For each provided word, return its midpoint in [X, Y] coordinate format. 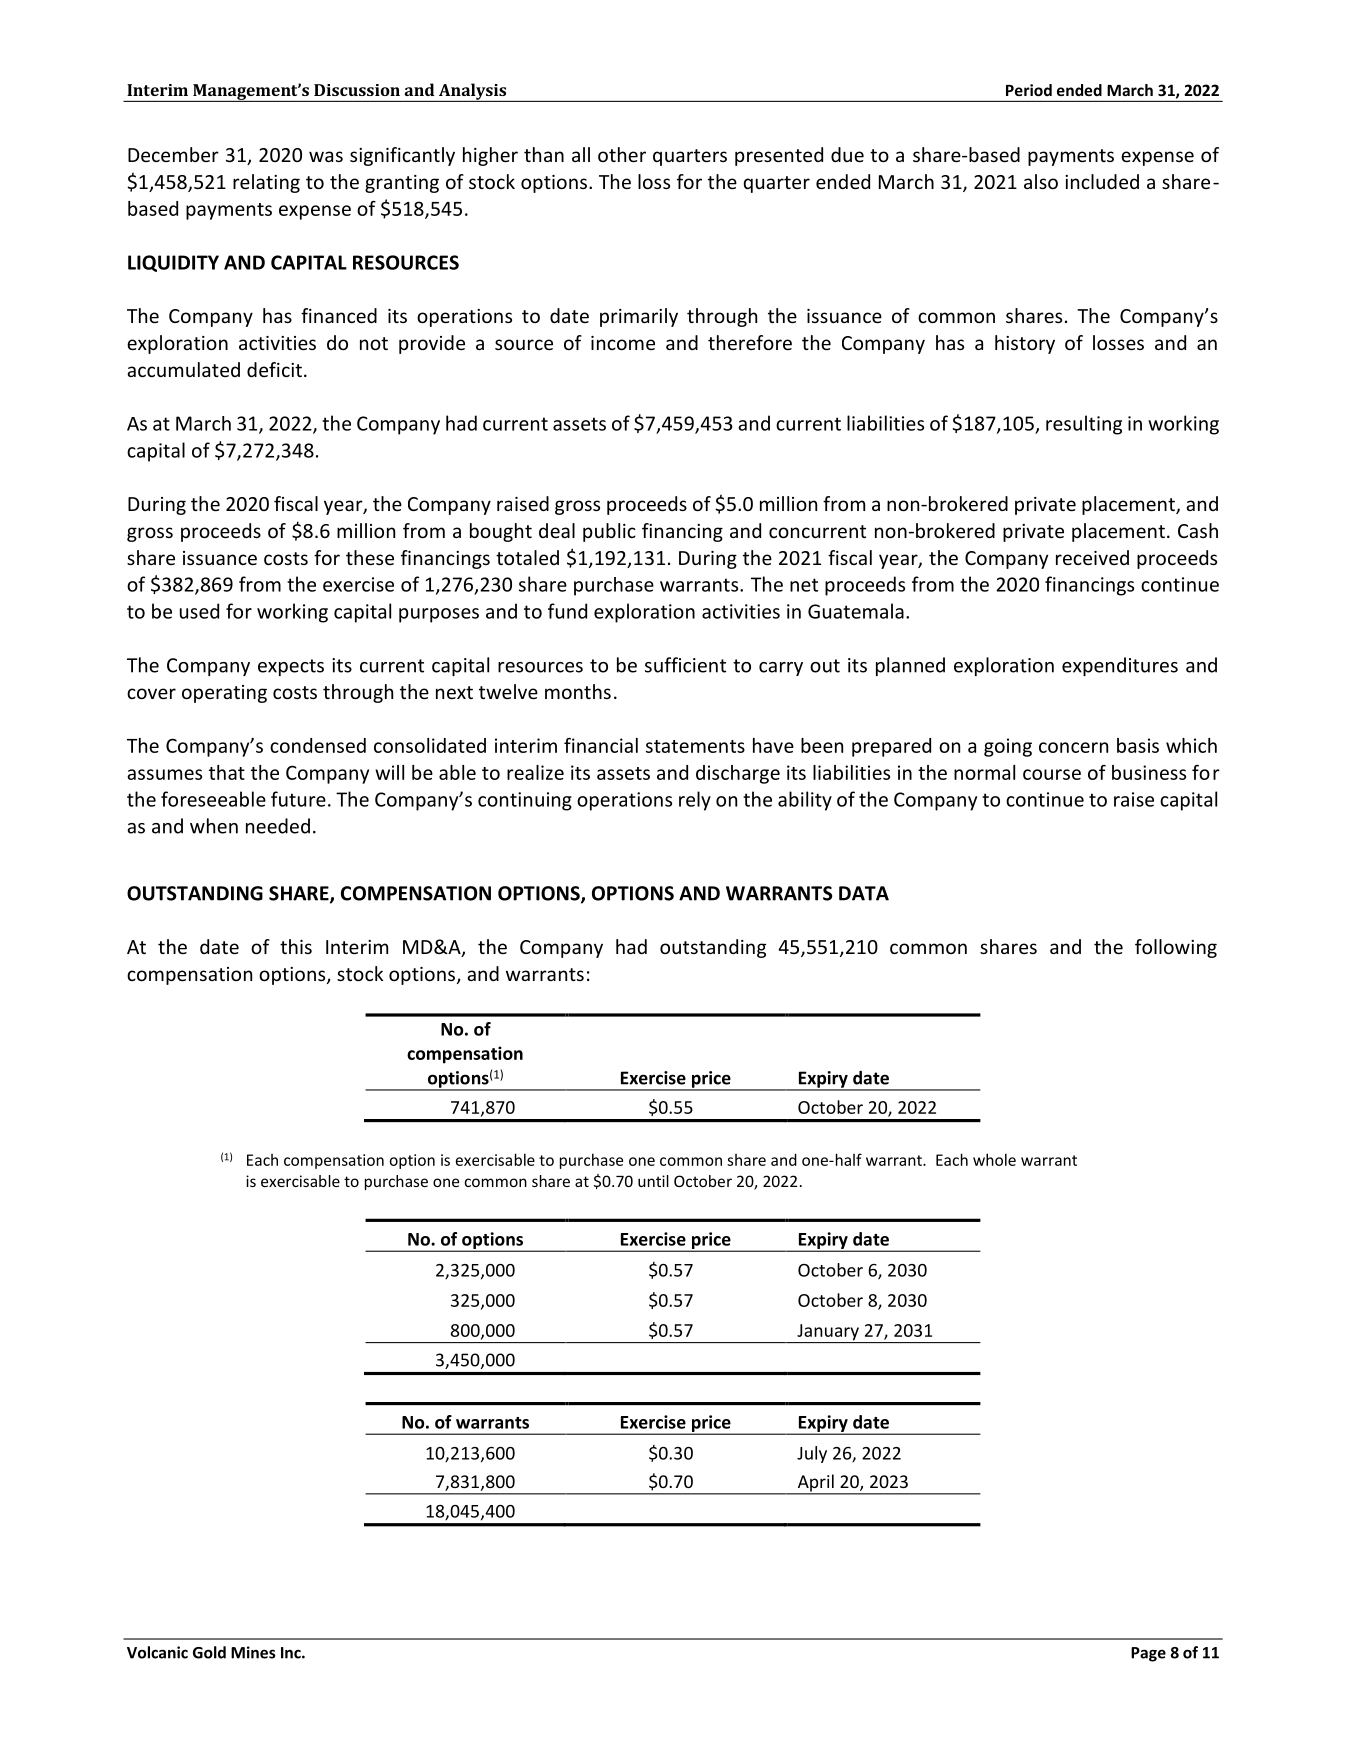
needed [278, 826]
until [653, 1181]
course [1052, 774]
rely [695, 801]
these [370, 557]
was [326, 156]
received [1092, 557]
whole [994, 1159]
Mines [253, 1652]
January [828, 1333]
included [1102, 181]
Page [1148, 1654]
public [609, 532]
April [815, 1484]
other [622, 154]
